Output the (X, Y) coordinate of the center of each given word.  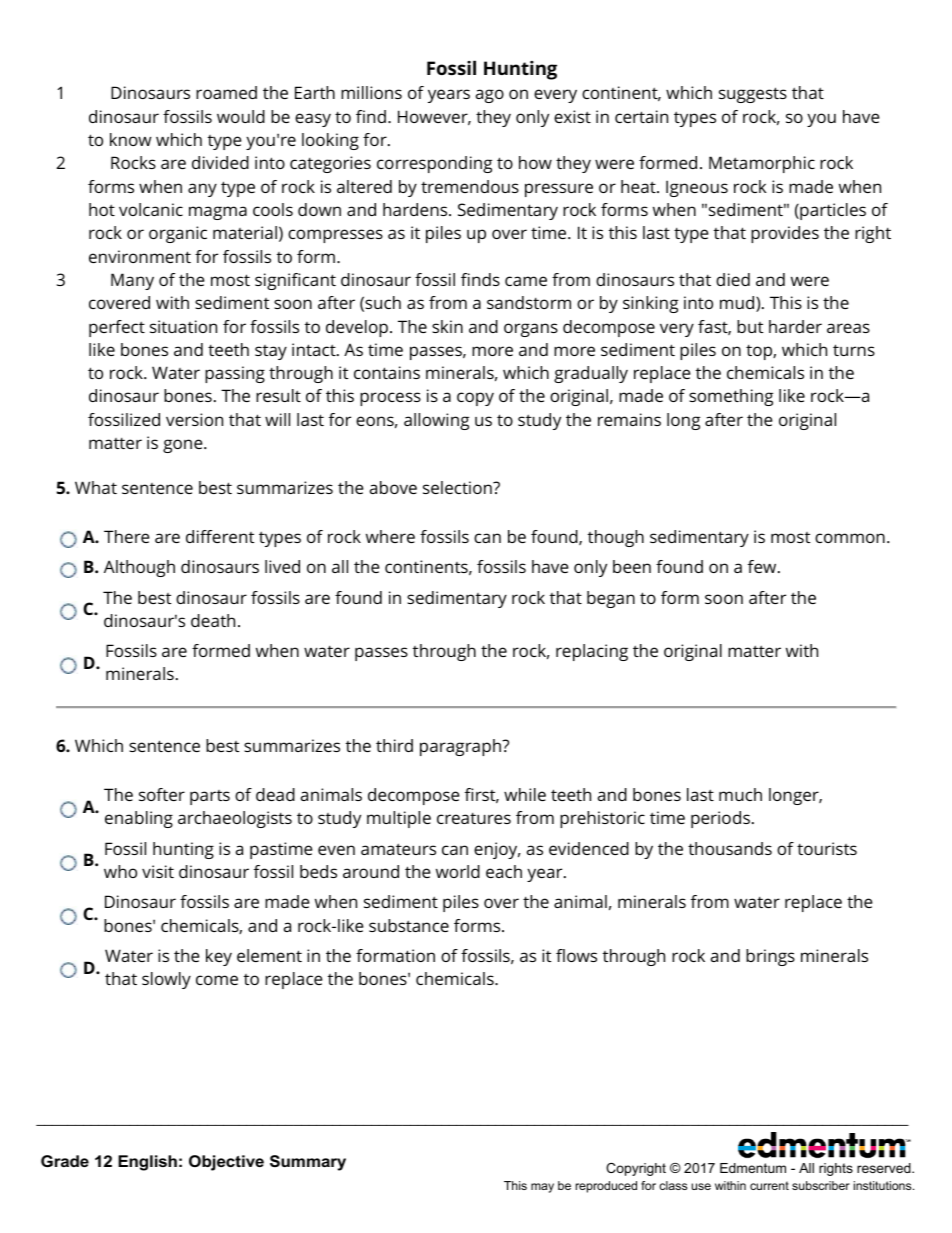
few (763, 566)
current (769, 1185)
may (542, 1188)
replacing (592, 652)
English (147, 1163)
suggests (753, 95)
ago (490, 96)
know (131, 139)
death (213, 620)
